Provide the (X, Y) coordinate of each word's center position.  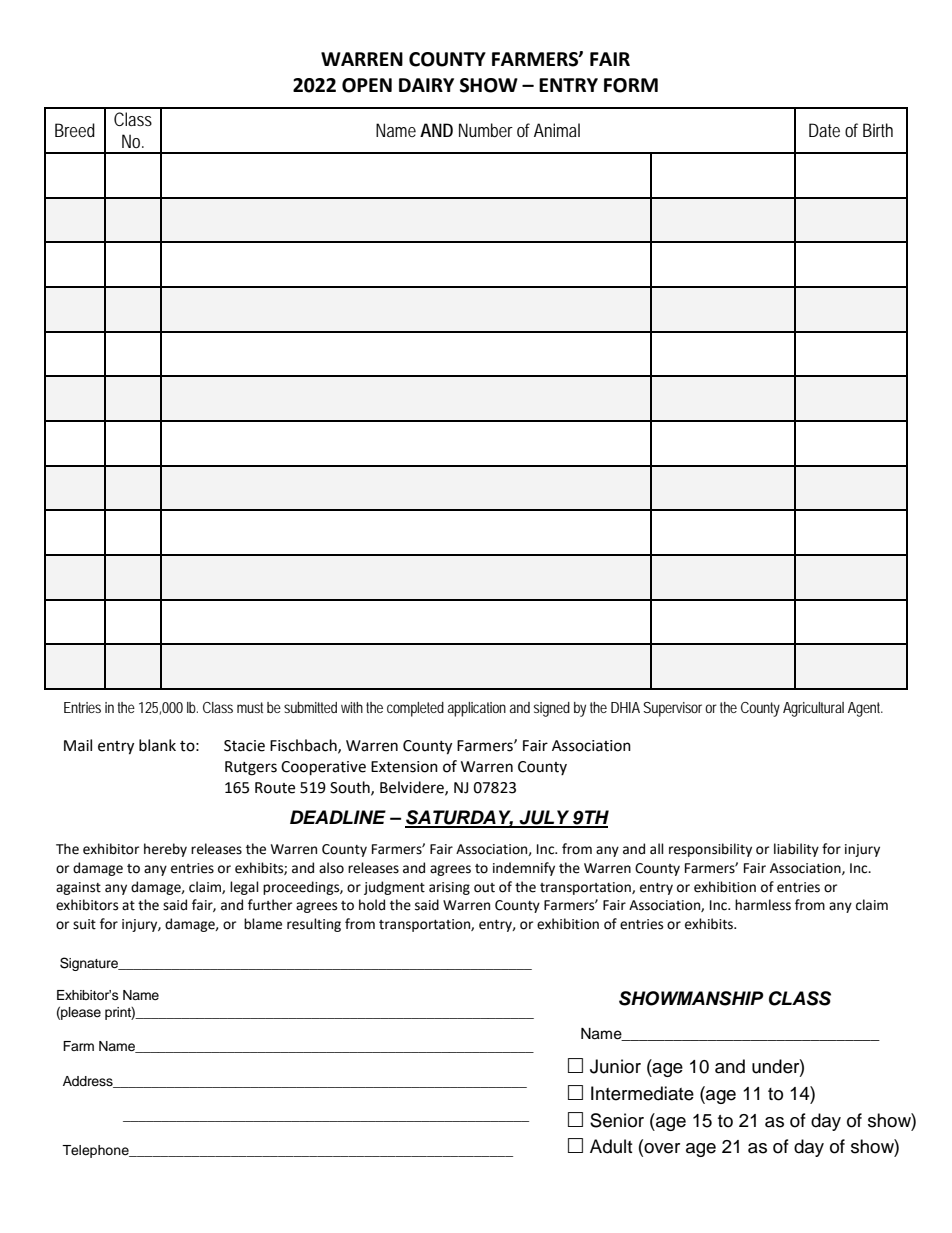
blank (157, 745)
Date (824, 130)
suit (84, 924)
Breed (75, 130)
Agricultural (813, 709)
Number (486, 130)
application (477, 709)
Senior (617, 1120)
